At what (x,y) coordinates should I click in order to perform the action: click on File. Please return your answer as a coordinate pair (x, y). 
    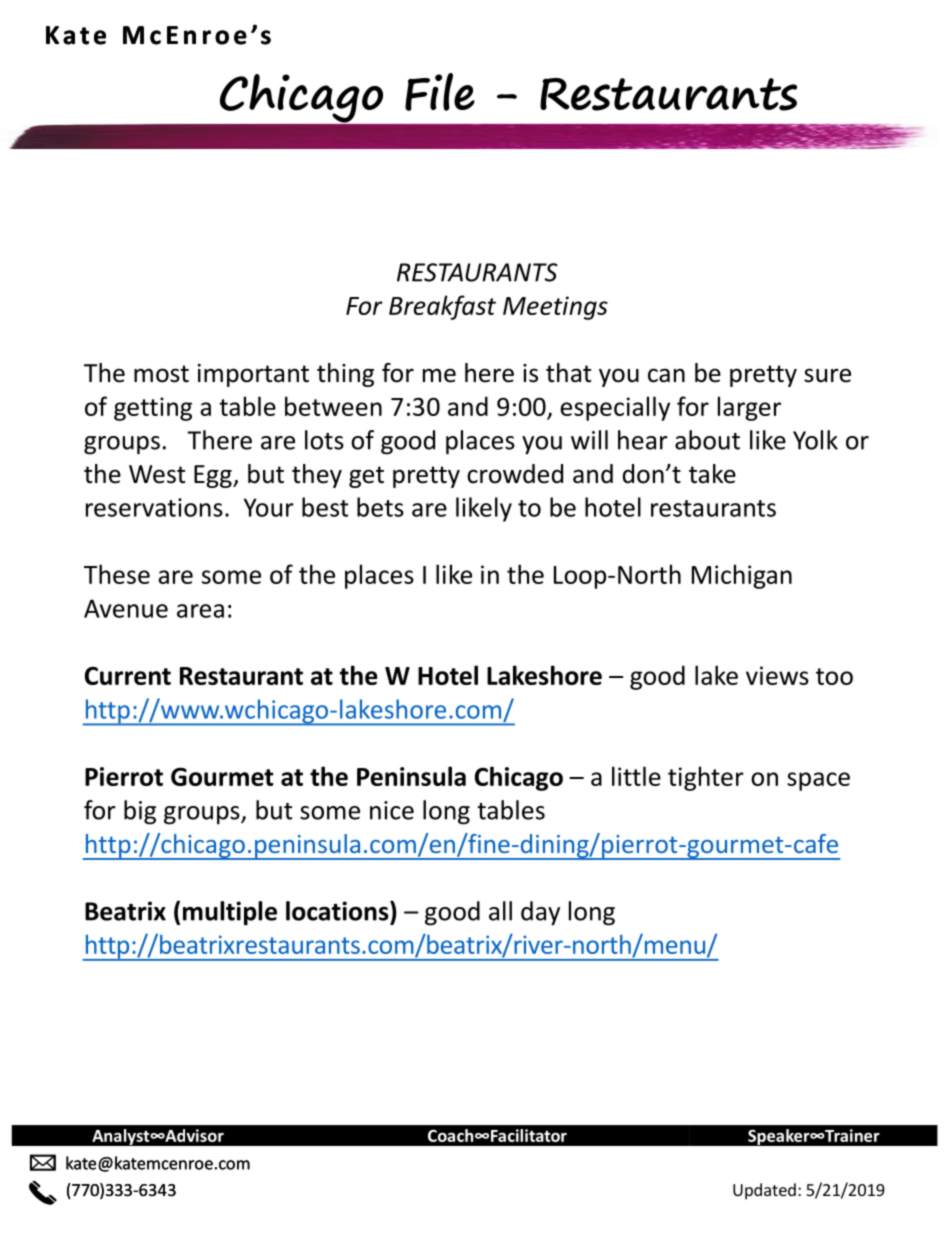
    Looking at the image, I should click on (440, 92).
